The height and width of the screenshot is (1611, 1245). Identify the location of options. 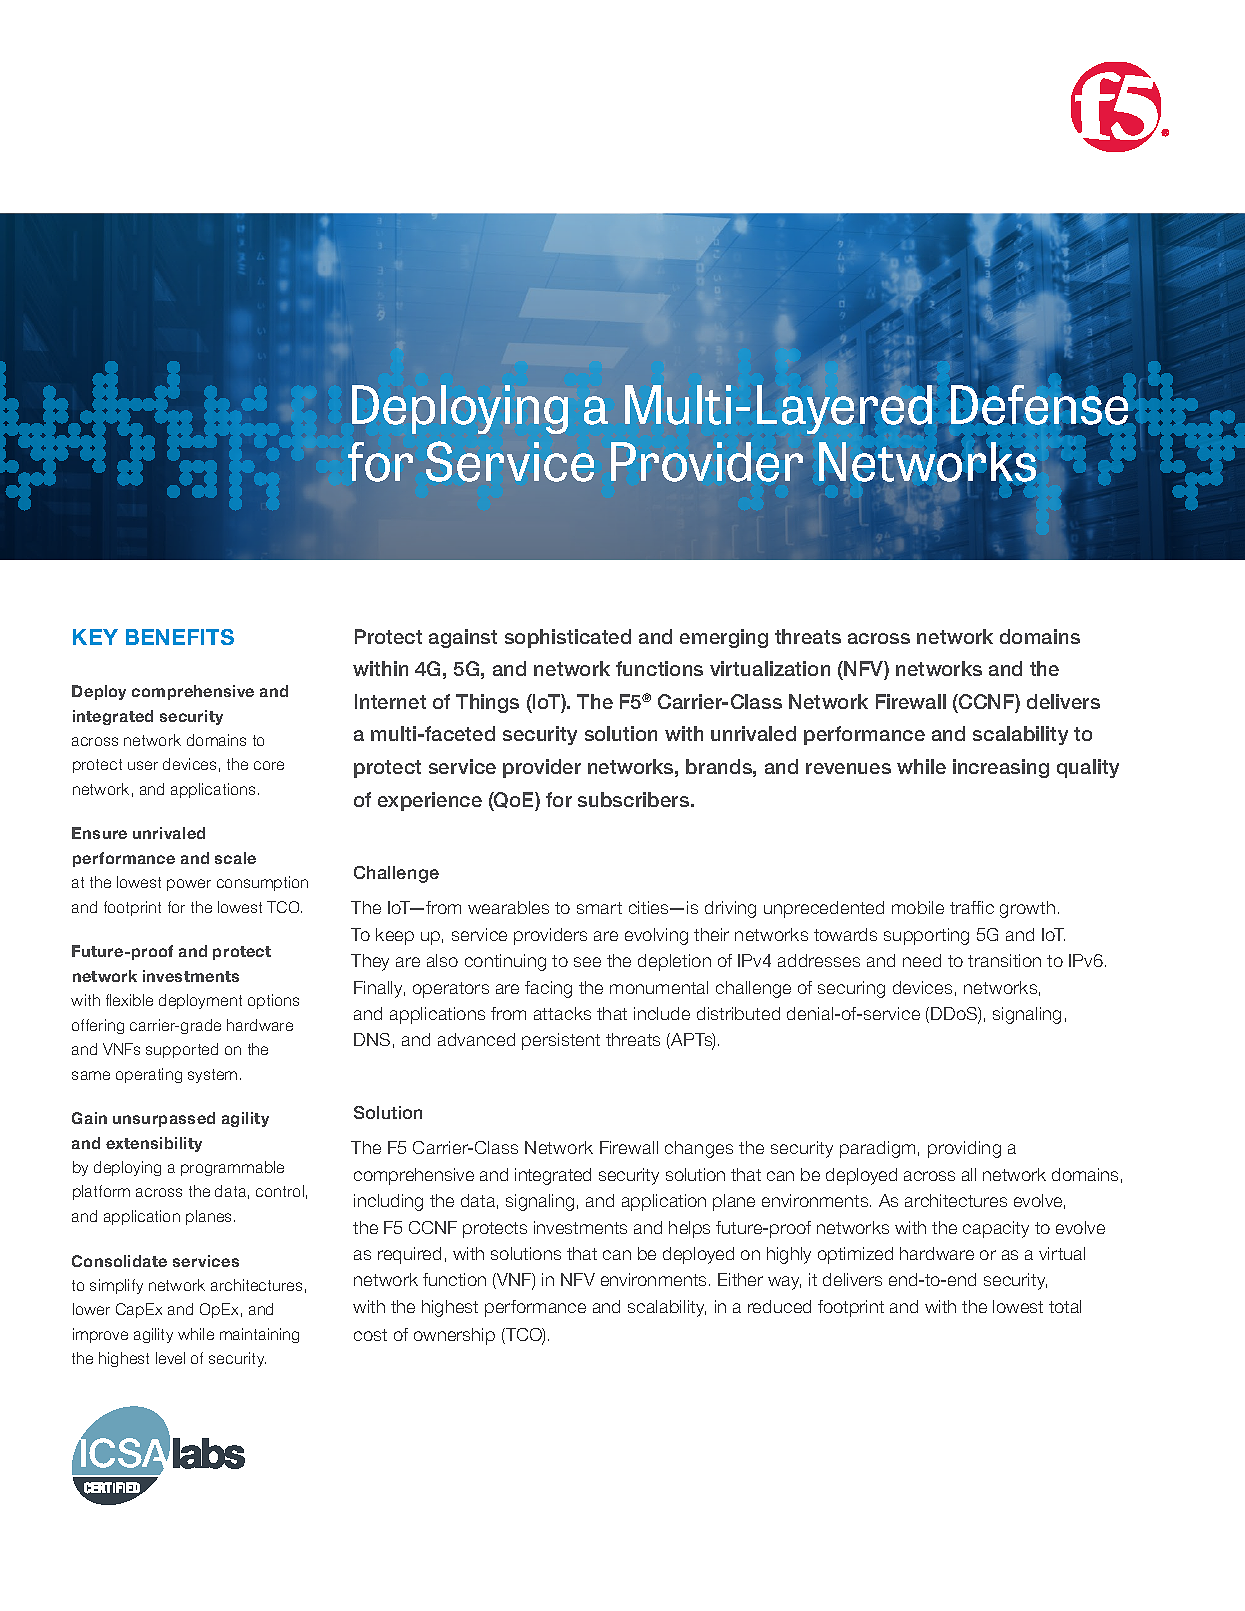
(273, 1001).
